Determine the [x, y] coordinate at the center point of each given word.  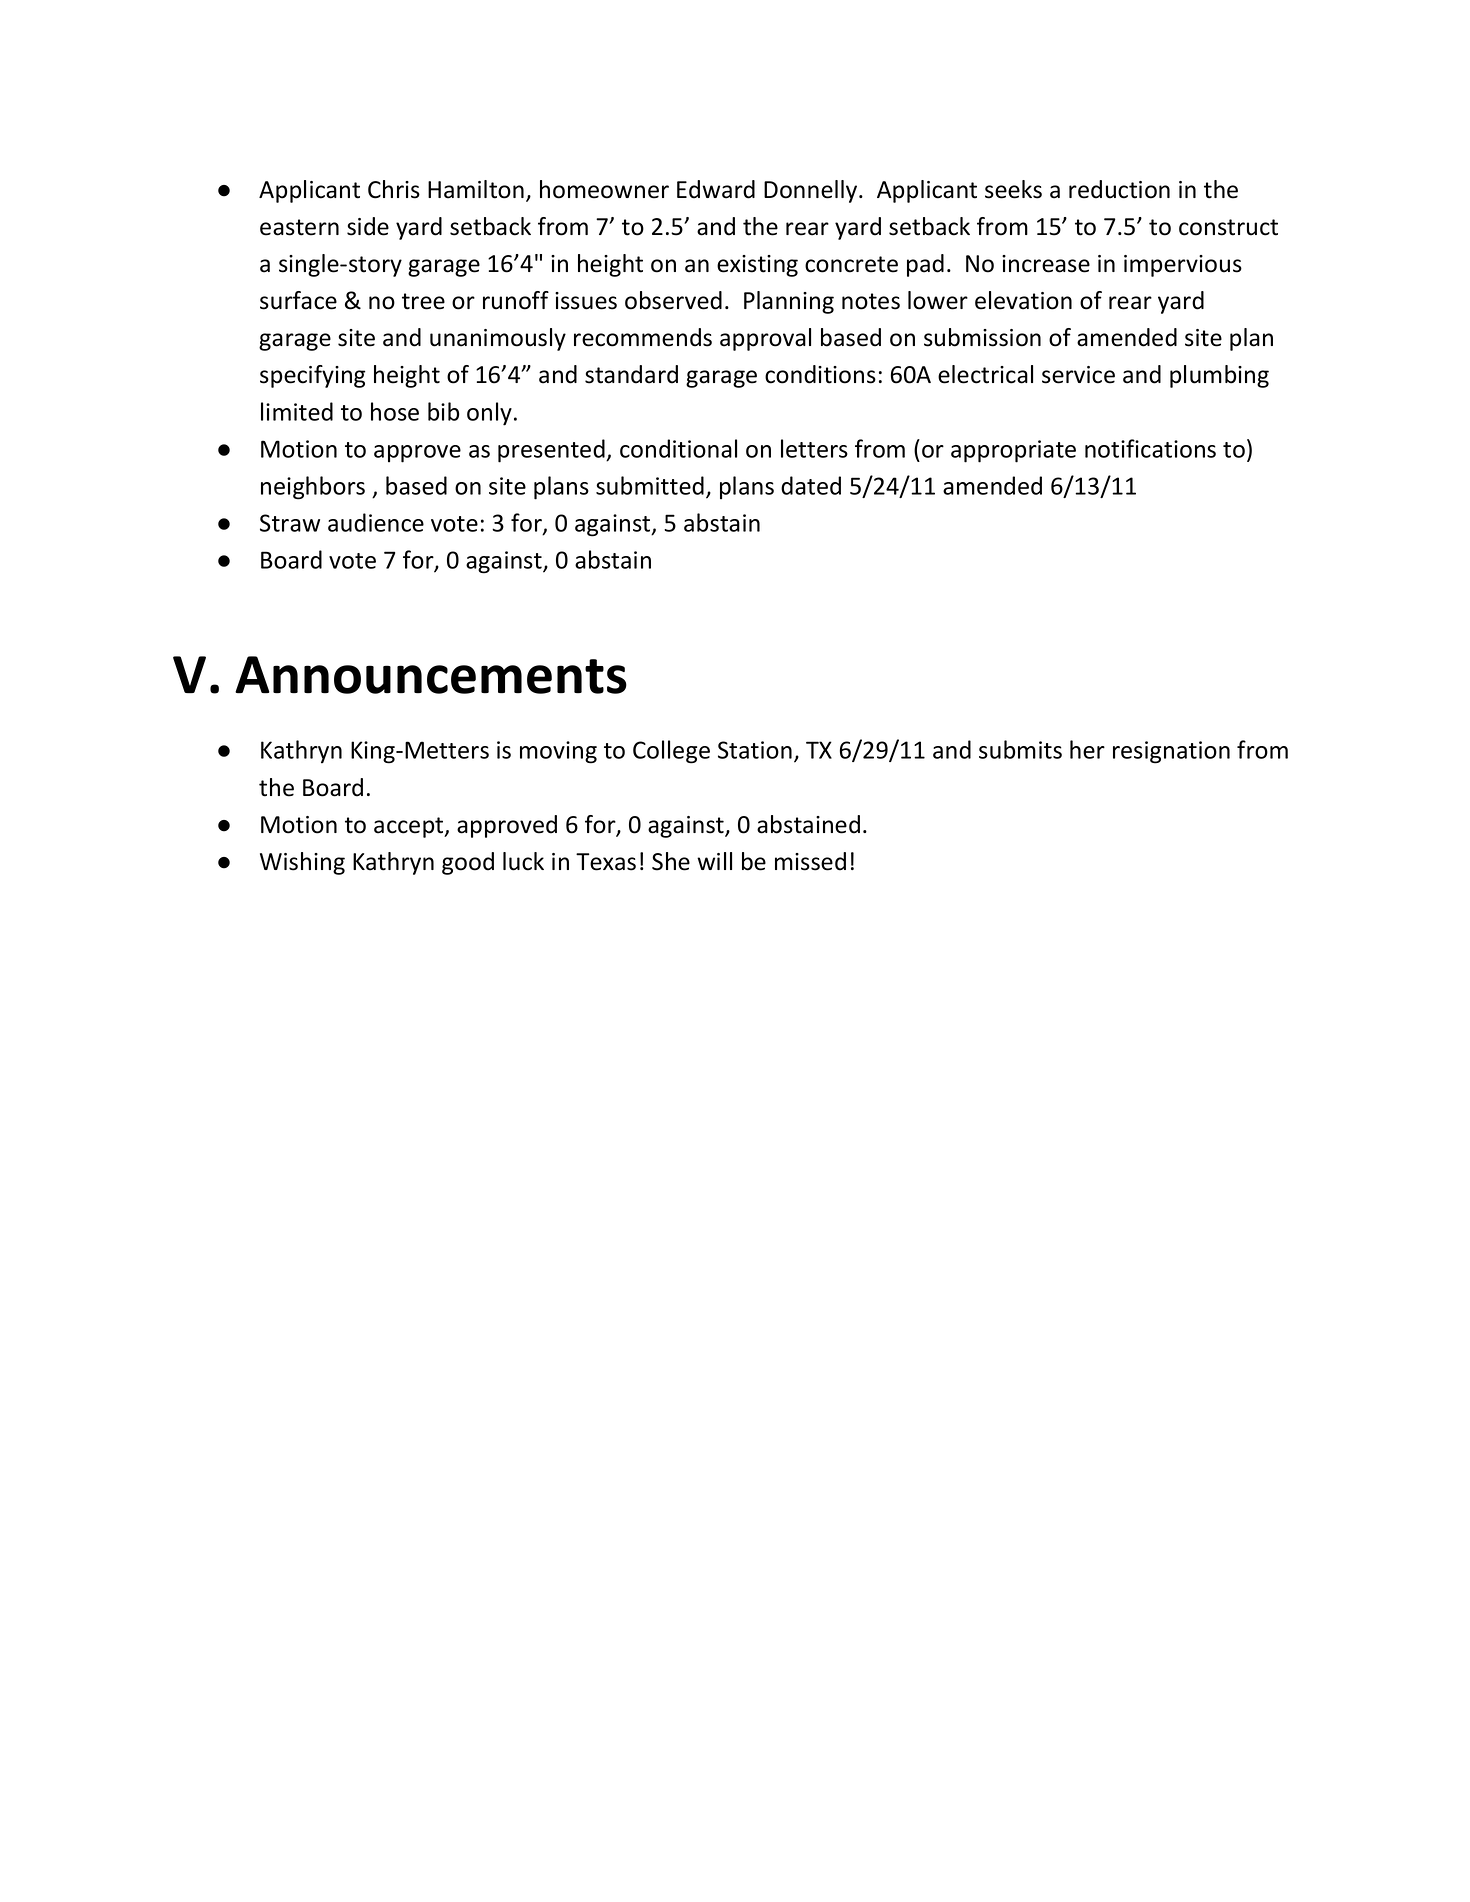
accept [410, 827]
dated [811, 485]
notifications [1150, 448]
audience [376, 522]
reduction [1119, 189]
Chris [394, 189]
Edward [716, 189]
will [714, 861]
